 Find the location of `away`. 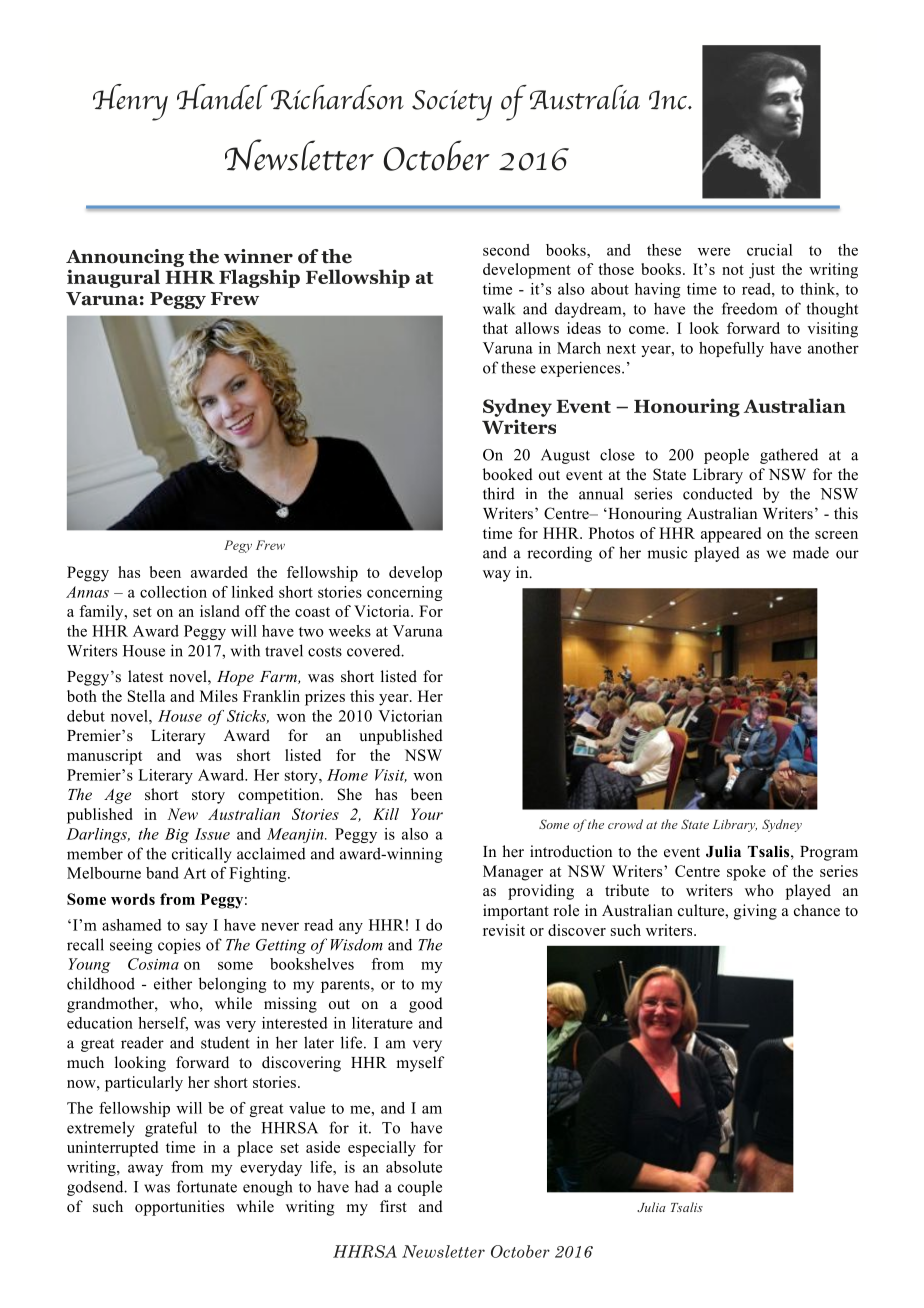

away is located at coordinates (145, 1170).
